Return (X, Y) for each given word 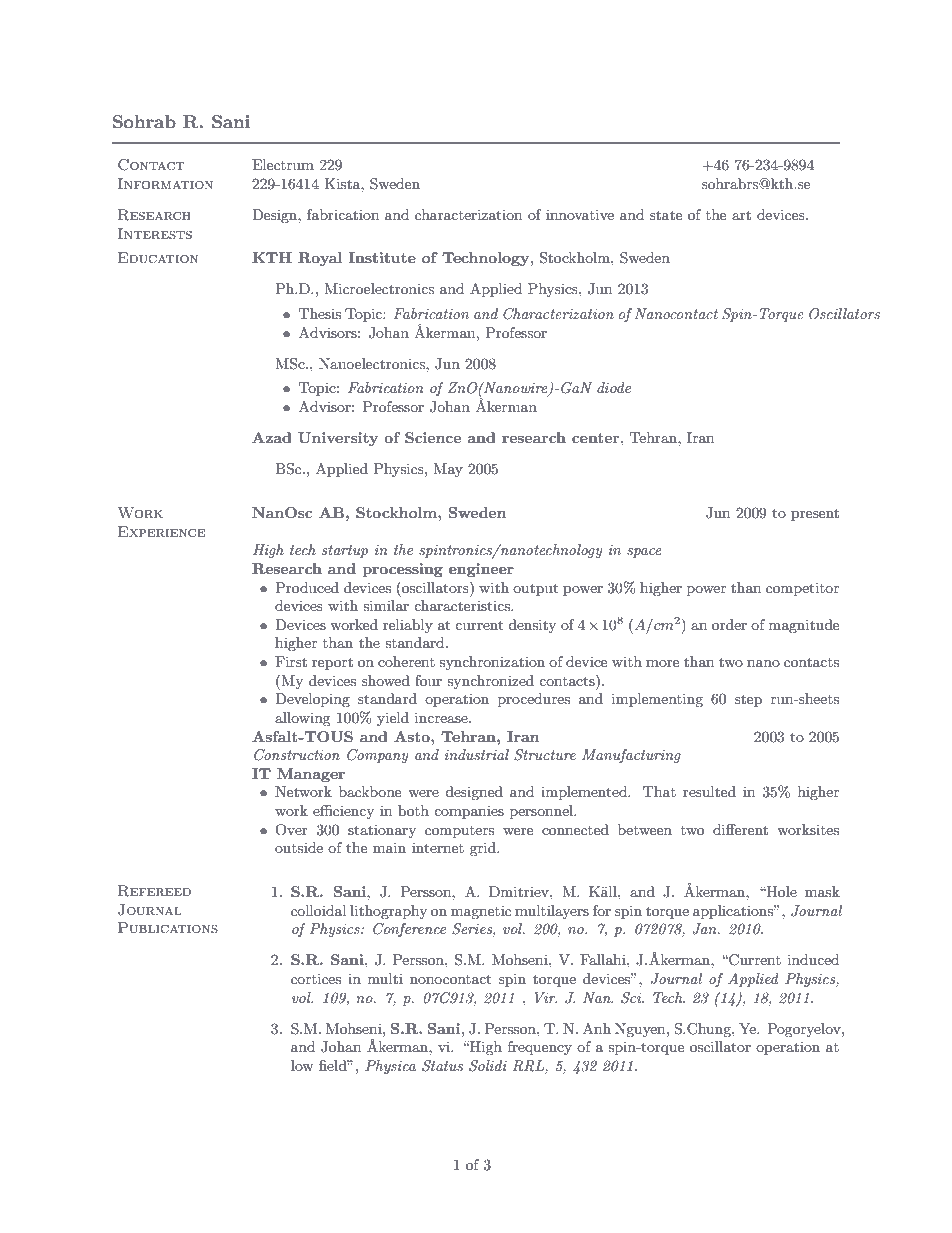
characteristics (463, 605)
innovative (580, 214)
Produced (307, 587)
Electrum (283, 164)
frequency (540, 1048)
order (729, 624)
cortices (316, 978)
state (666, 215)
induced (813, 959)
